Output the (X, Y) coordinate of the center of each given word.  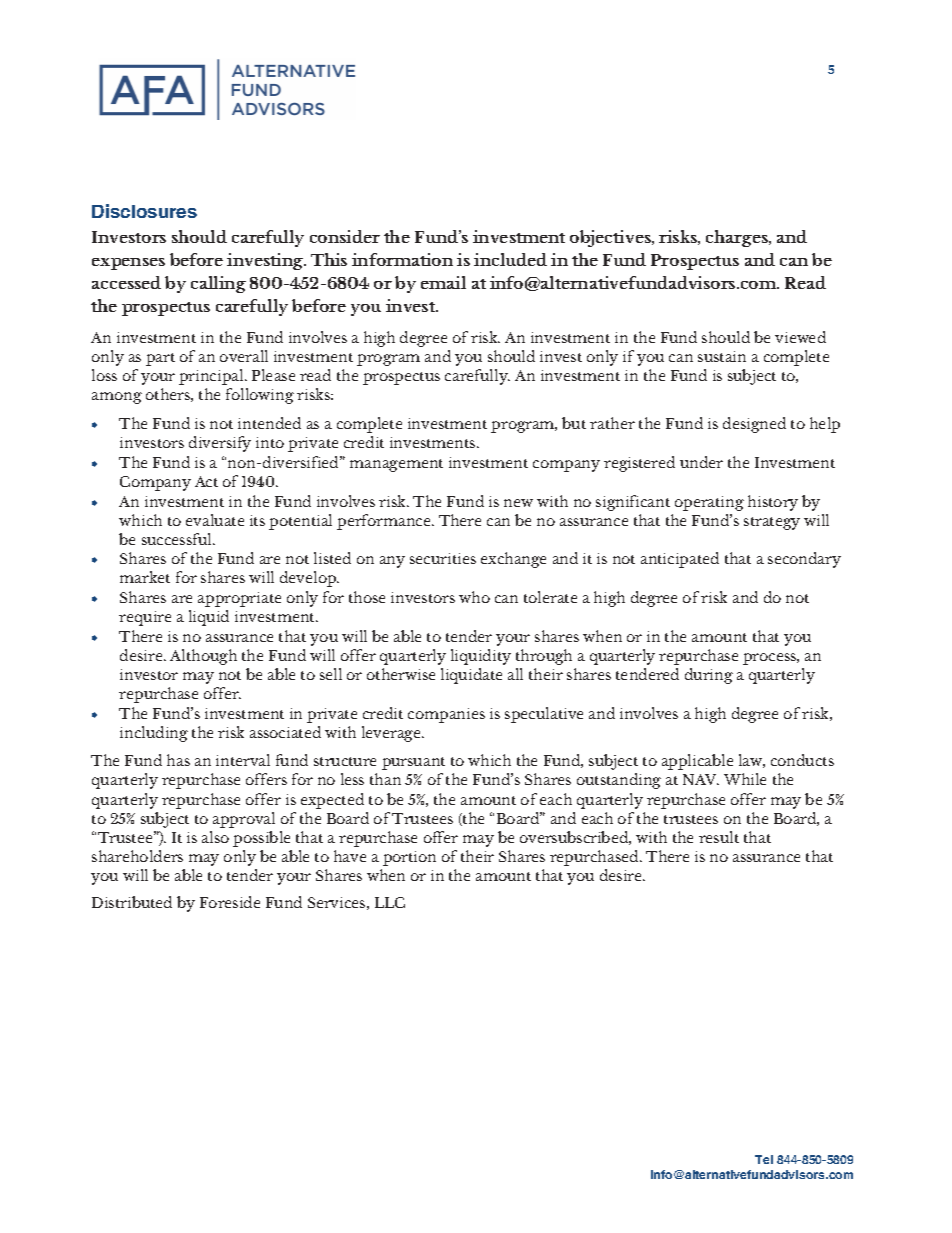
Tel (764, 1159)
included (510, 259)
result (719, 837)
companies (446, 715)
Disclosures (144, 211)
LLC (390, 902)
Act (206, 481)
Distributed (132, 902)
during (709, 676)
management (396, 465)
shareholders (137, 856)
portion (409, 858)
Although (203, 657)
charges (738, 238)
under (701, 462)
